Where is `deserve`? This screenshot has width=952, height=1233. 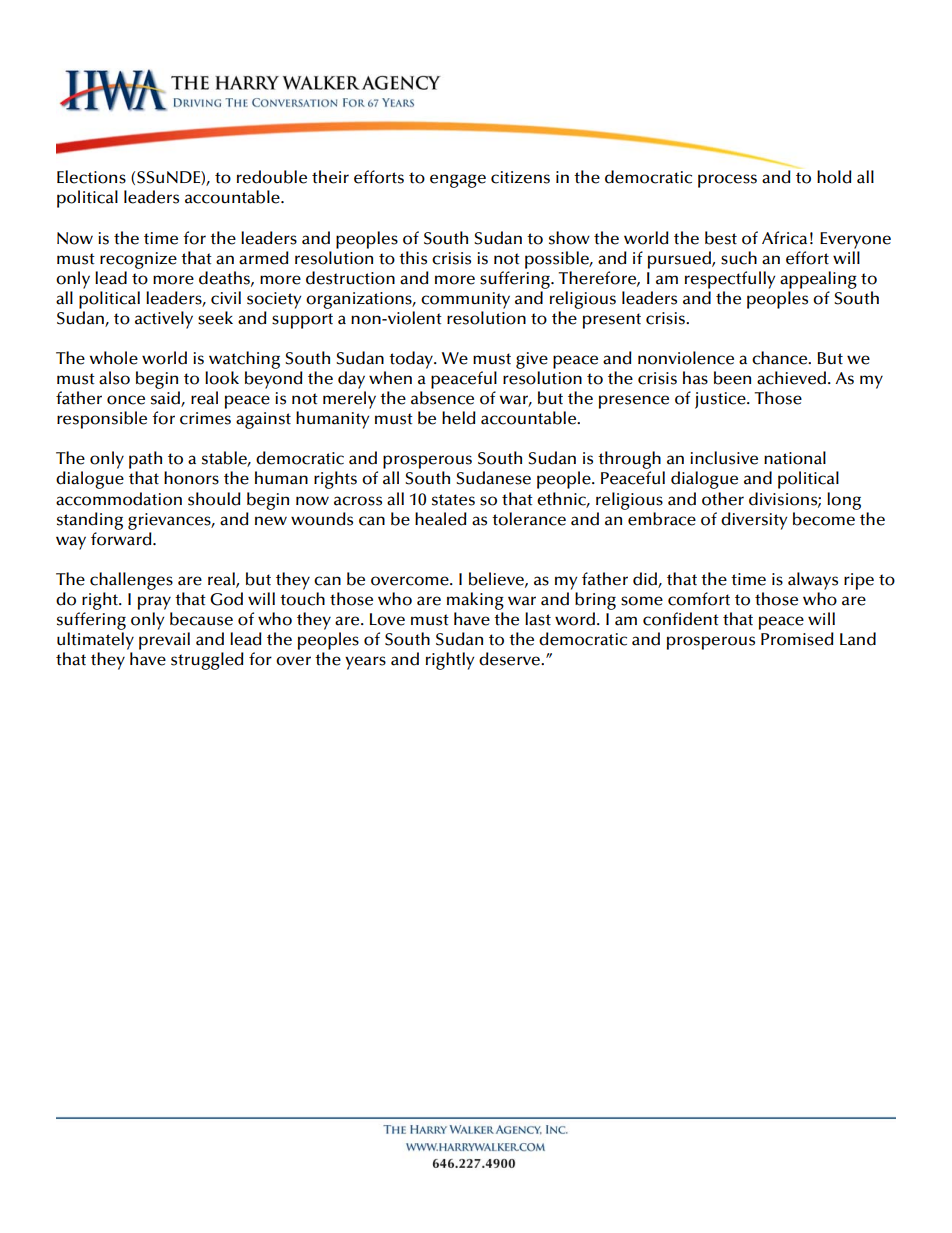
deserve is located at coordinates (511, 659).
